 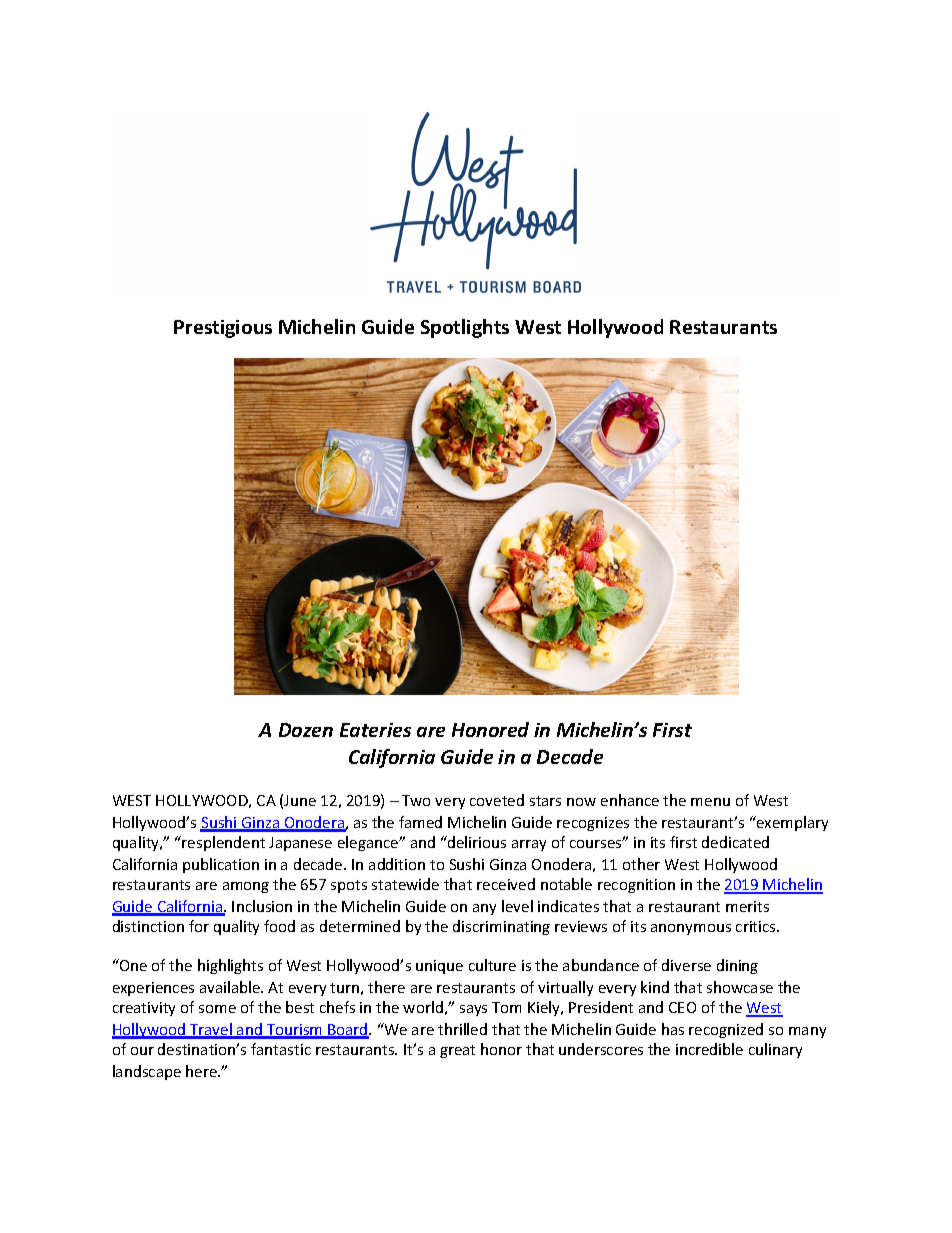 I want to click on great, so click(x=457, y=1051).
